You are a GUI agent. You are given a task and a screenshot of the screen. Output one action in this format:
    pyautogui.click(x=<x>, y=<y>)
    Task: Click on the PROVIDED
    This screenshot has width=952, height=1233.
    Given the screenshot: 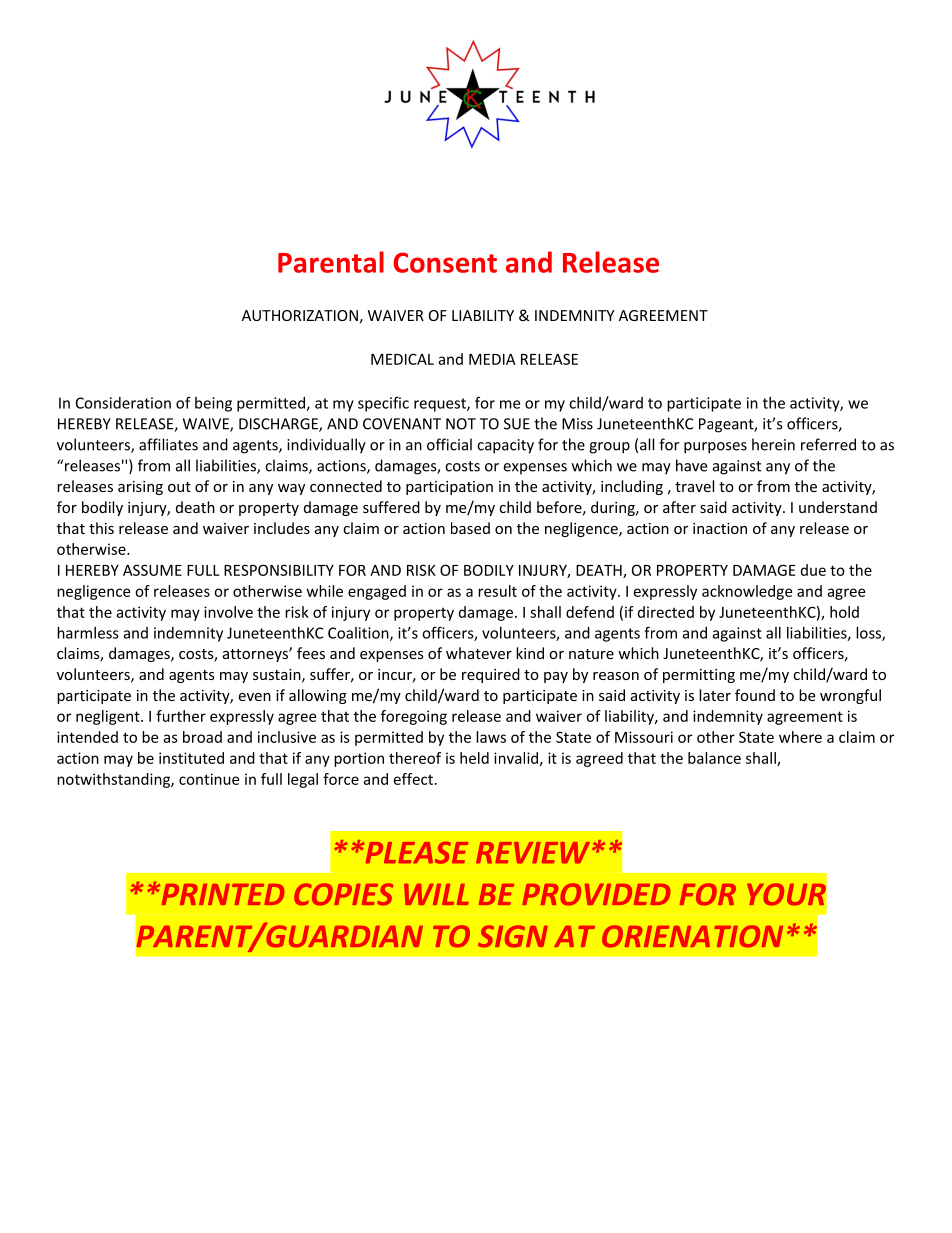 What is the action you would take?
    pyautogui.click(x=596, y=894)
